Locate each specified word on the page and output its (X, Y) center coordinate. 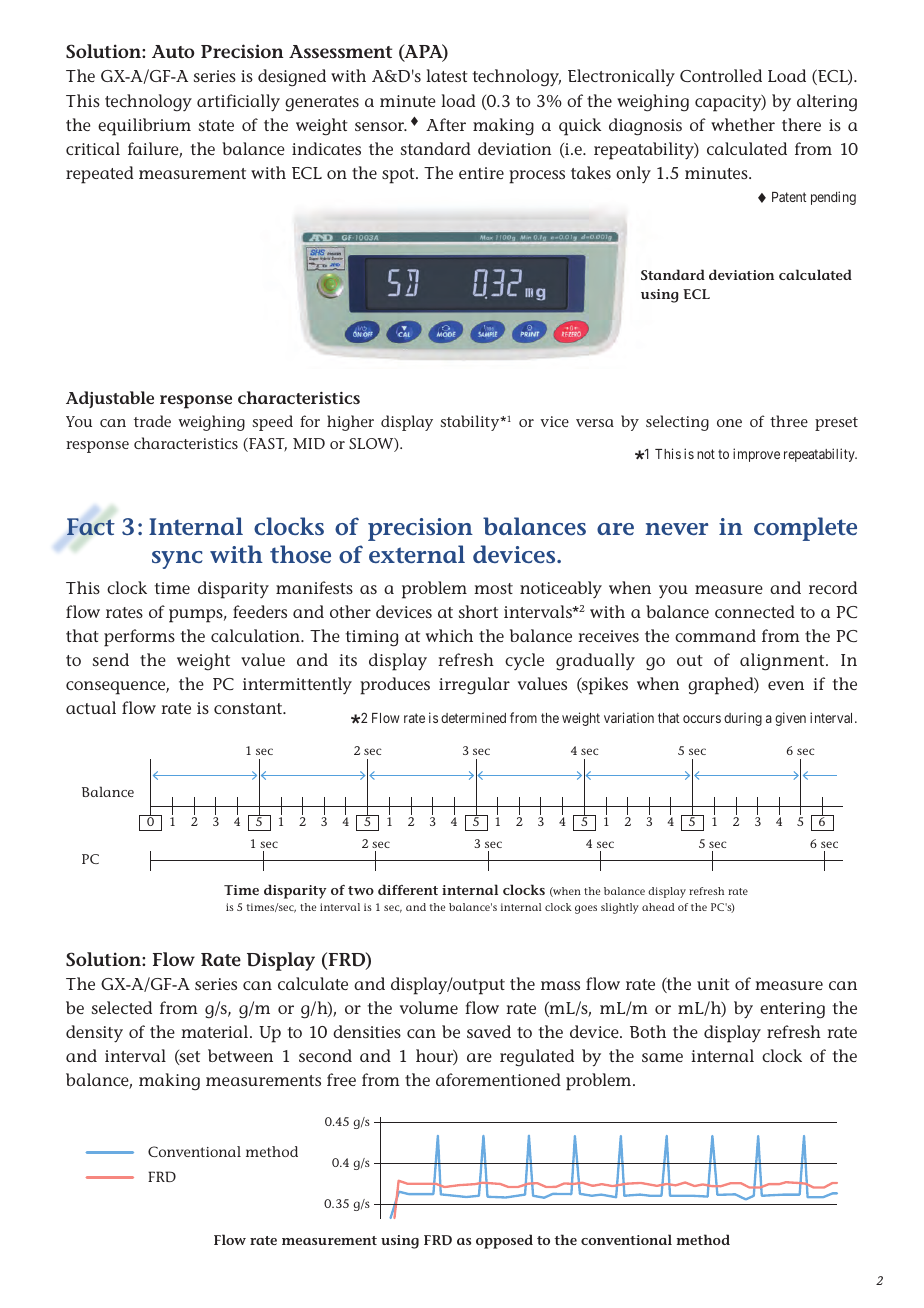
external (417, 554)
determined (473, 717)
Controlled (721, 75)
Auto (173, 51)
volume (429, 1007)
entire (481, 173)
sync (177, 560)
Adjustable (110, 399)
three (789, 421)
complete (805, 529)
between (240, 1055)
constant (249, 708)
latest (447, 75)
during (743, 719)
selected (122, 1007)
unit (713, 984)
